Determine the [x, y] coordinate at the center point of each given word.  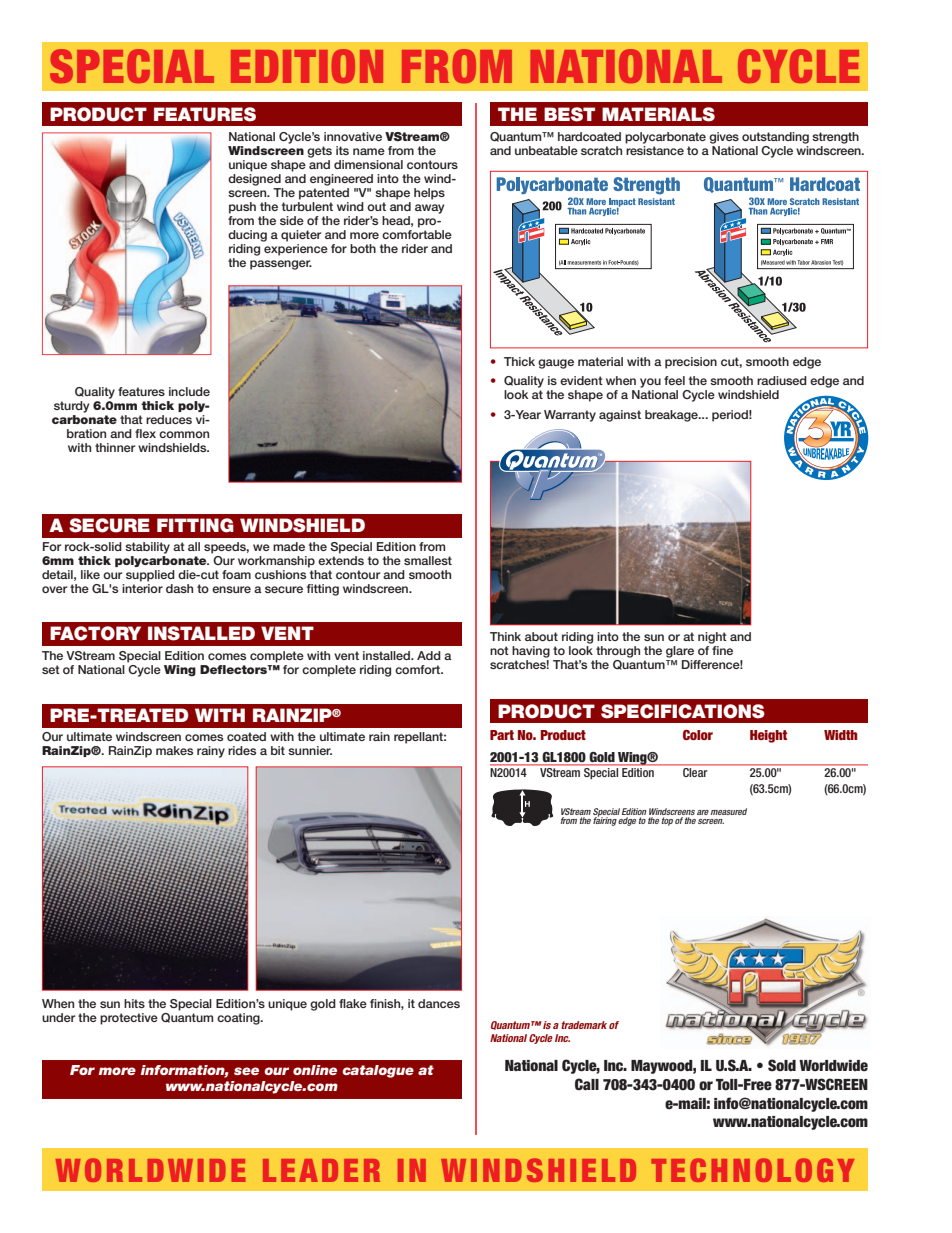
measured [729, 811]
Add [429, 655]
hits [134, 1003]
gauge [556, 364]
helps [429, 194]
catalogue [378, 1071]
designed [254, 180]
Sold [782, 1065]
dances [439, 1003]
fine [722, 650]
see [246, 1071]
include [189, 391]
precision [691, 363]
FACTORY [95, 633]
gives [724, 138]
